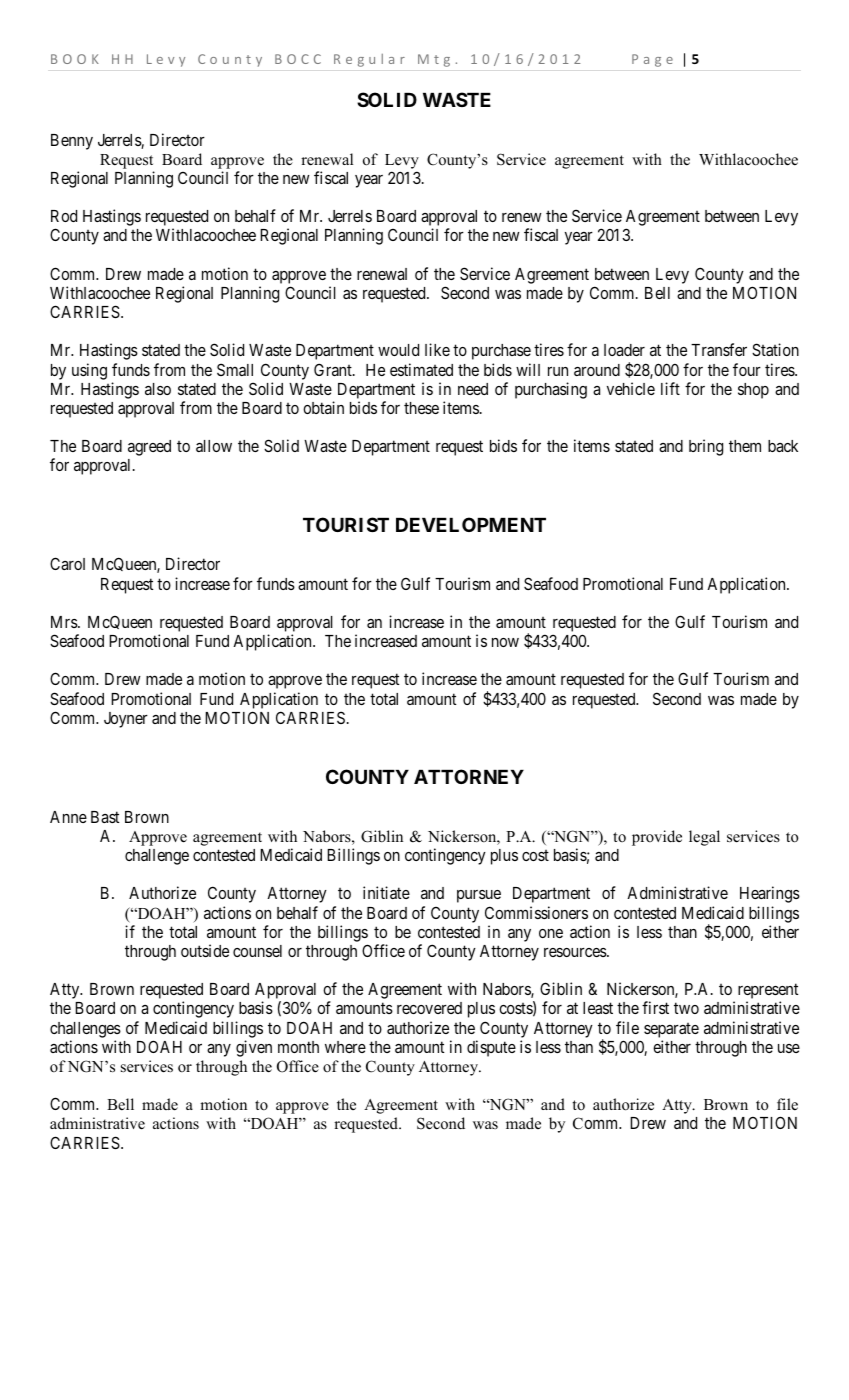 The height and width of the document is (1400, 849). I want to click on agreed, so click(149, 448).
